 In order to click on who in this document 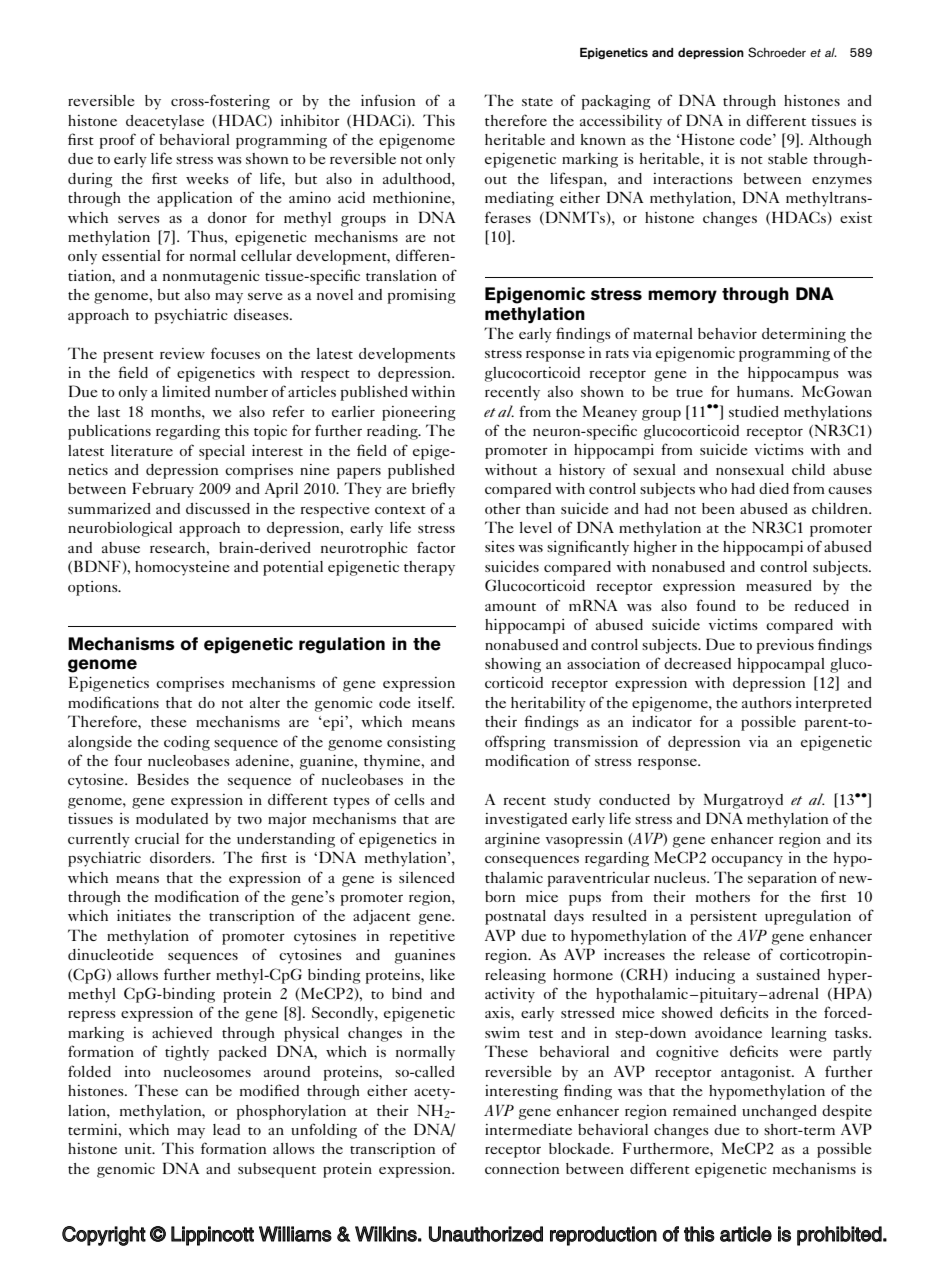, I will do `click(713, 488)`.
